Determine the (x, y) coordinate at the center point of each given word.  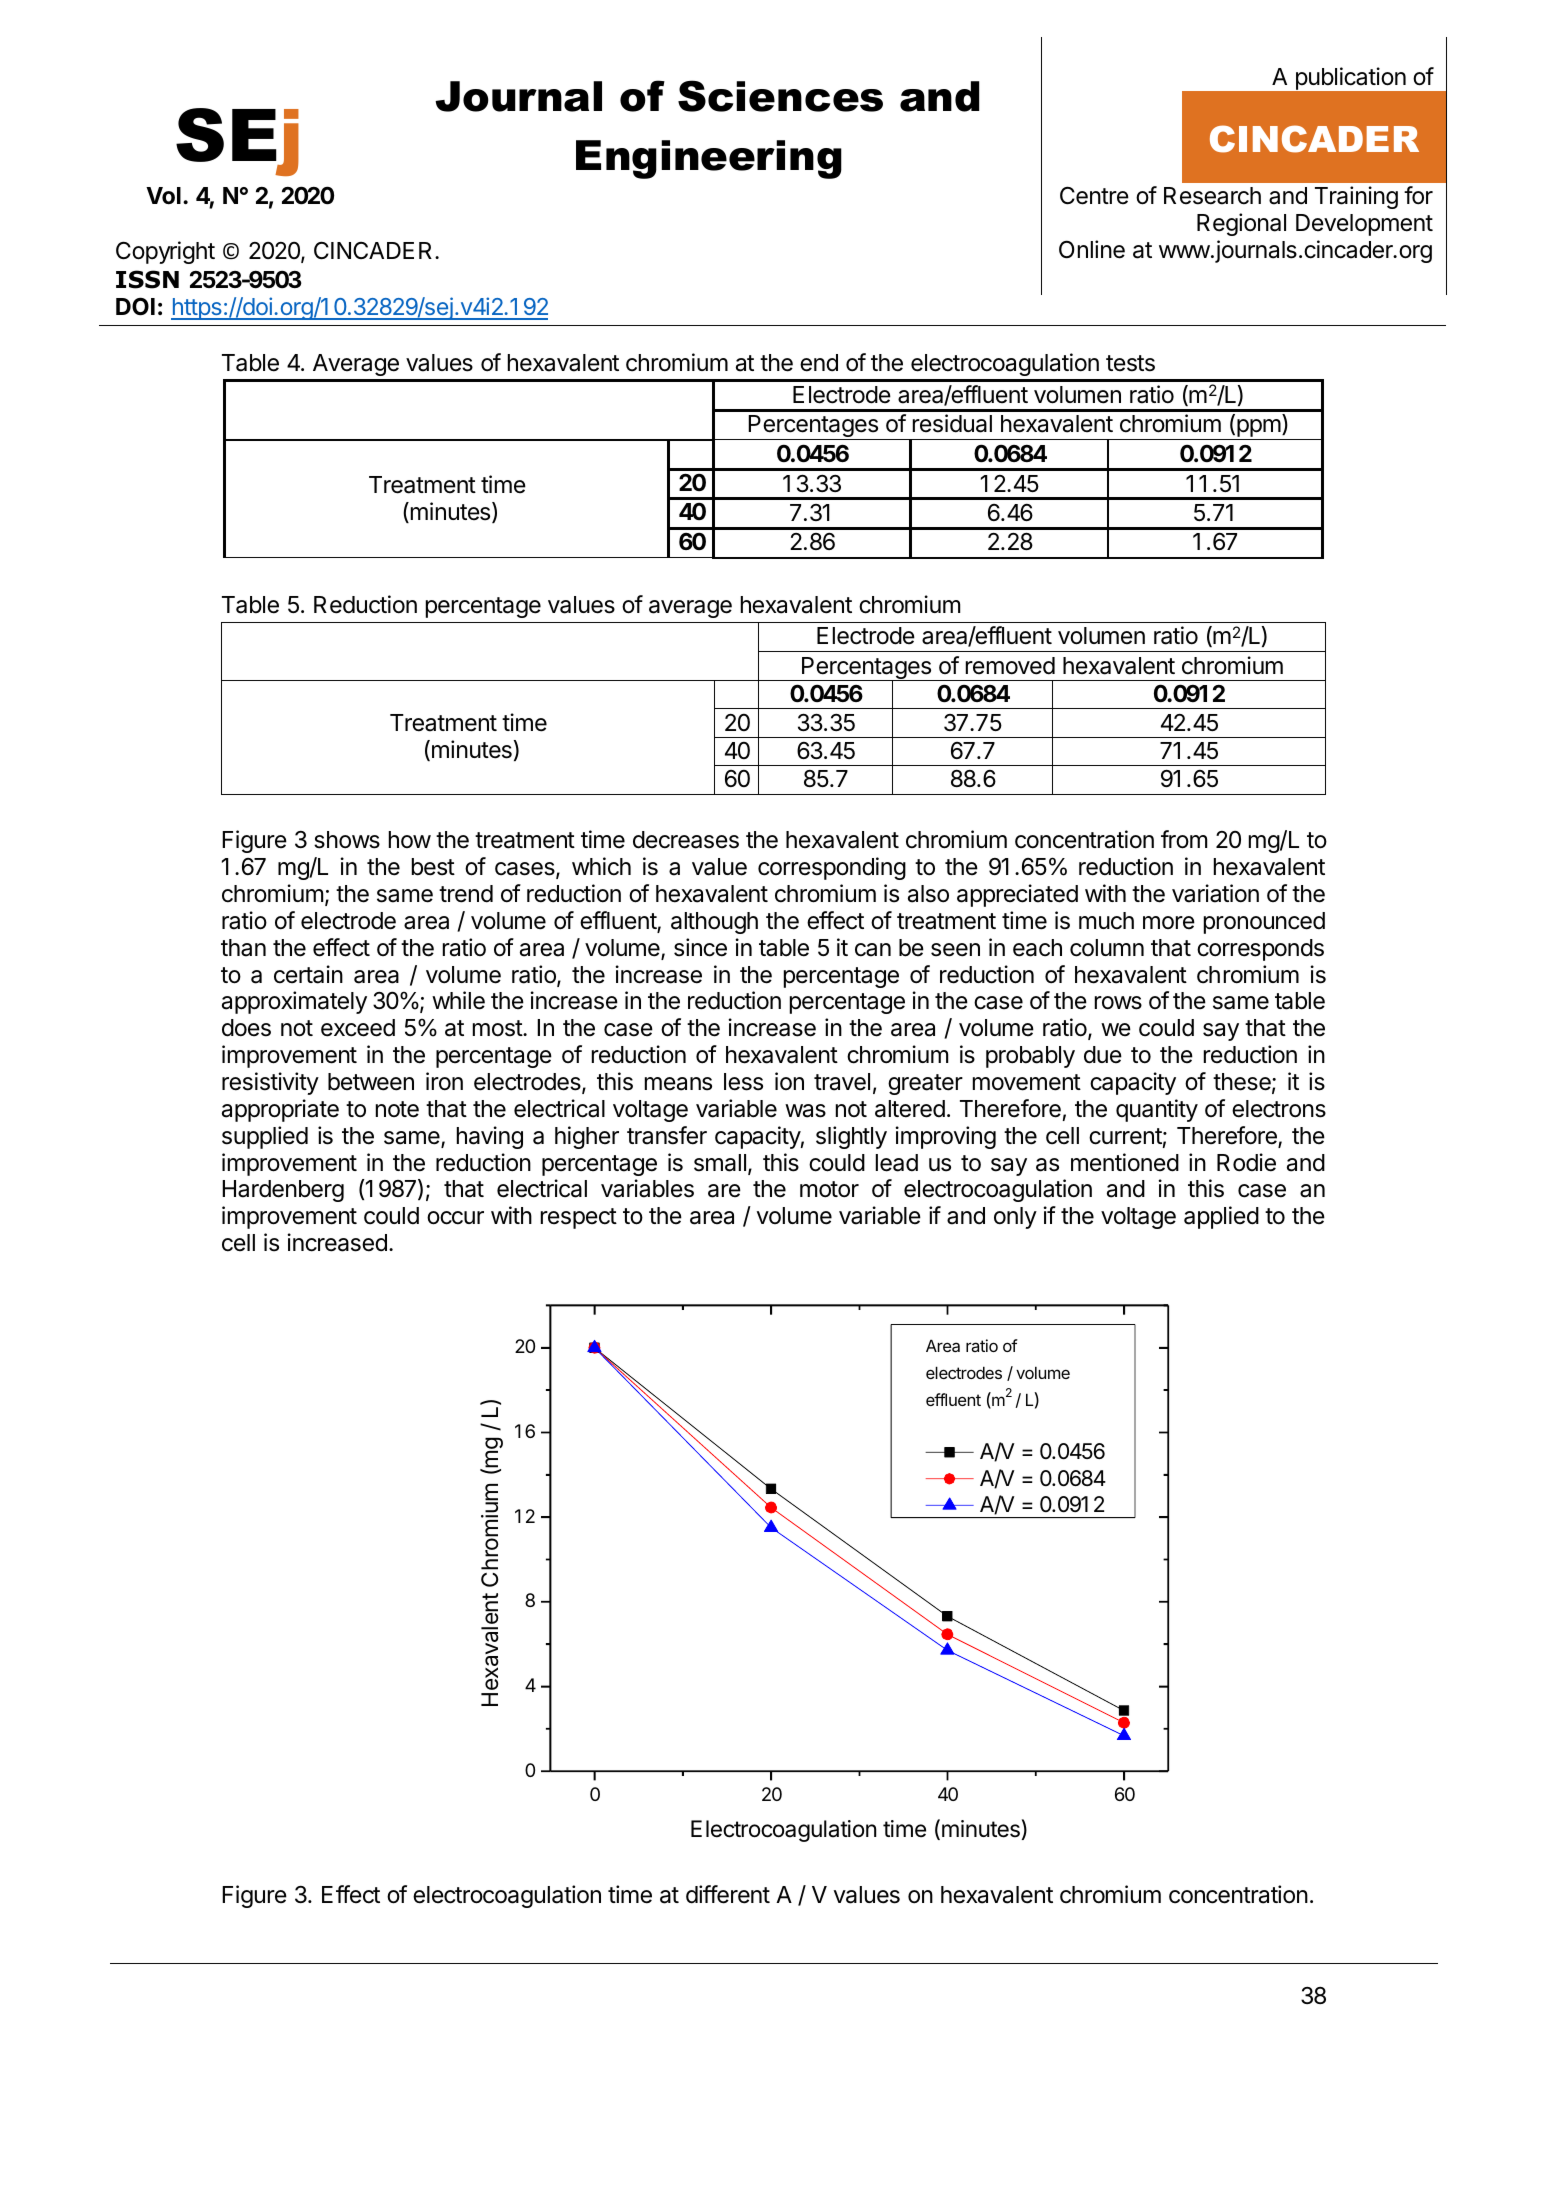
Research (1212, 196)
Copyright (165, 252)
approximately (294, 1002)
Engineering (709, 159)
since (700, 947)
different (728, 1894)
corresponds (1260, 950)
